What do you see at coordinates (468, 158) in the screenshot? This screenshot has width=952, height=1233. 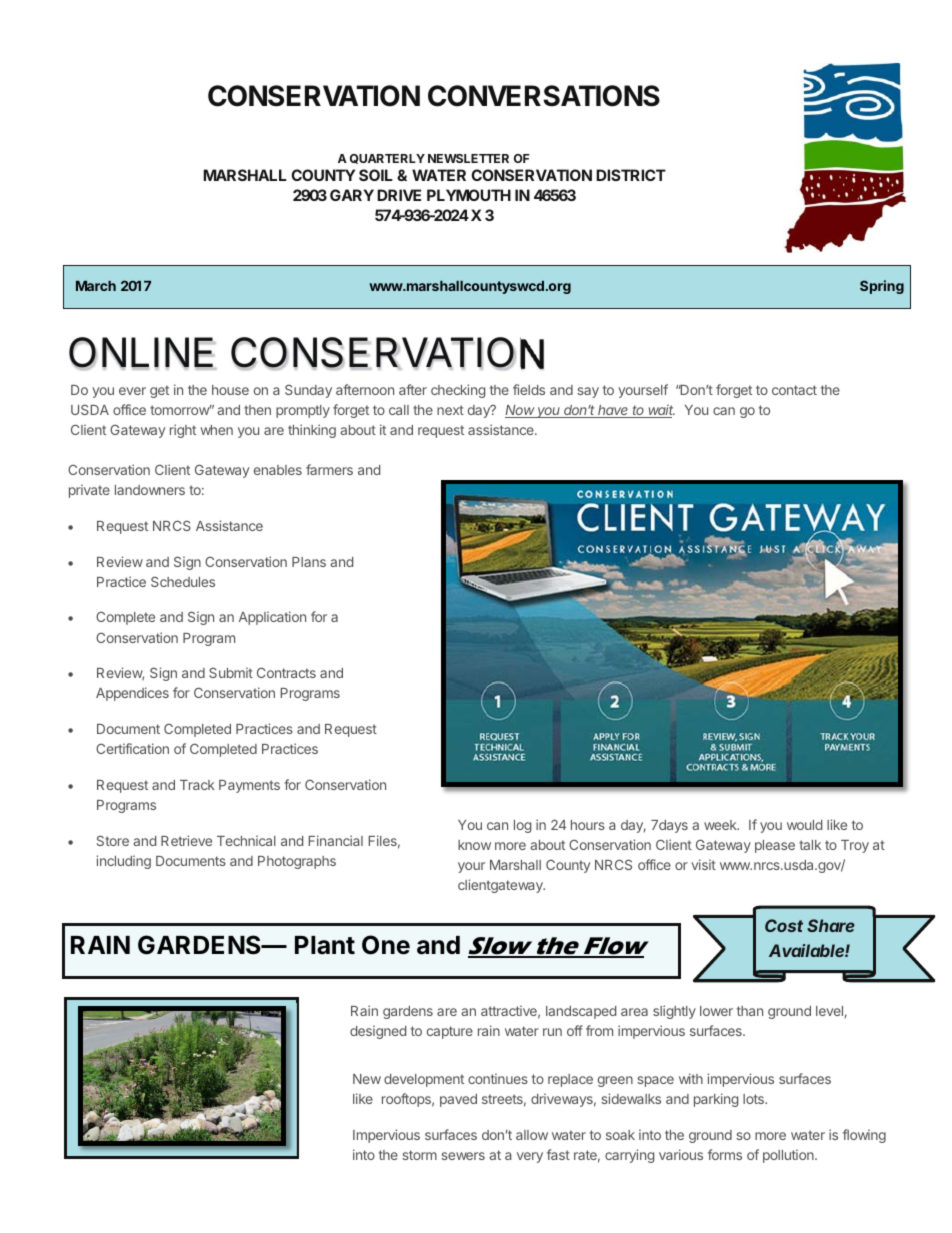 I see `NEWSLETTER` at bounding box center [468, 158].
